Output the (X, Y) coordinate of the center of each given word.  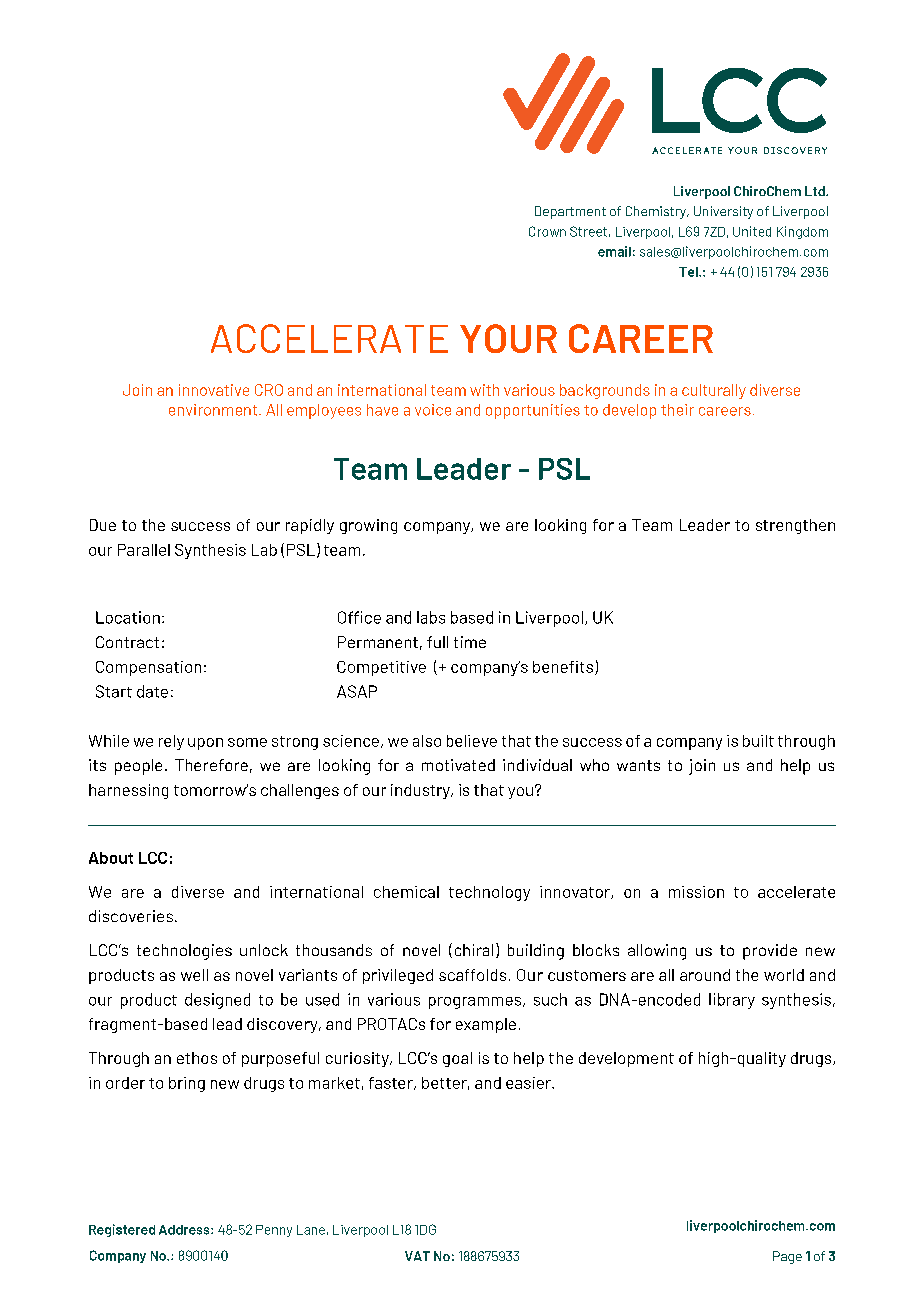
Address (185, 1230)
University (723, 212)
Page (787, 1257)
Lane (311, 1230)
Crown (547, 231)
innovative (214, 390)
